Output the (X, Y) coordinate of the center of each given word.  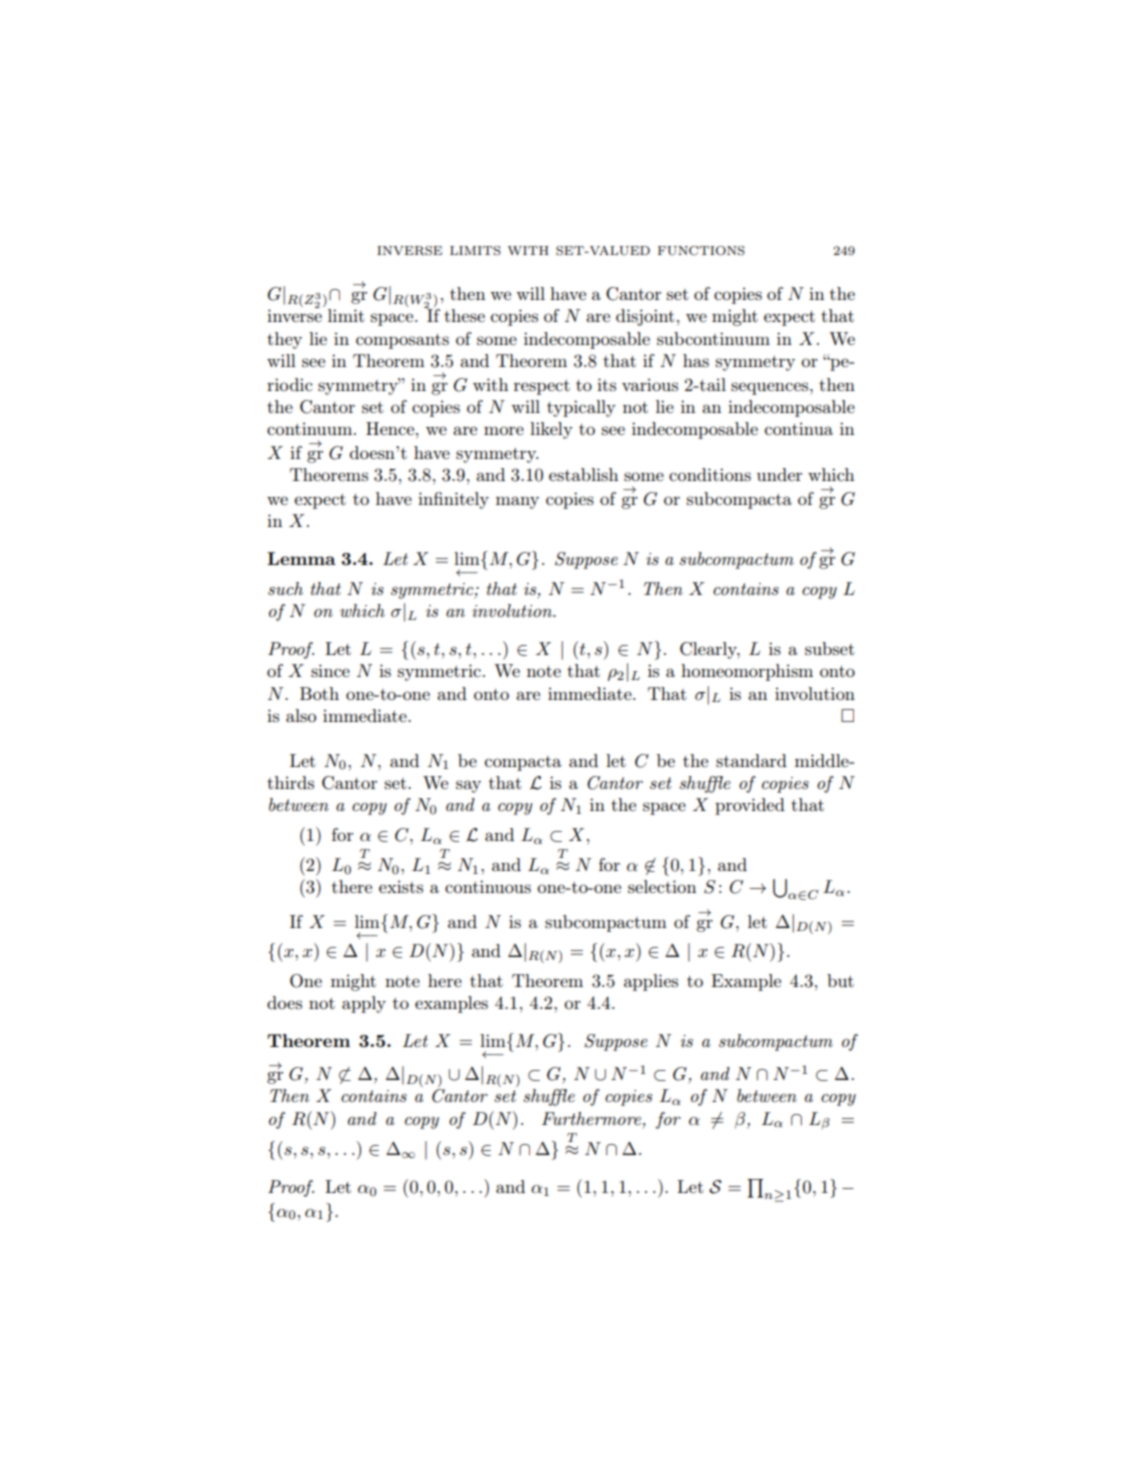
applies (651, 982)
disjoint (645, 317)
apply (364, 1004)
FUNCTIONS (701, 251)
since (330, 670)
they (284, 340)
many (517, 502)
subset (830, 648)
